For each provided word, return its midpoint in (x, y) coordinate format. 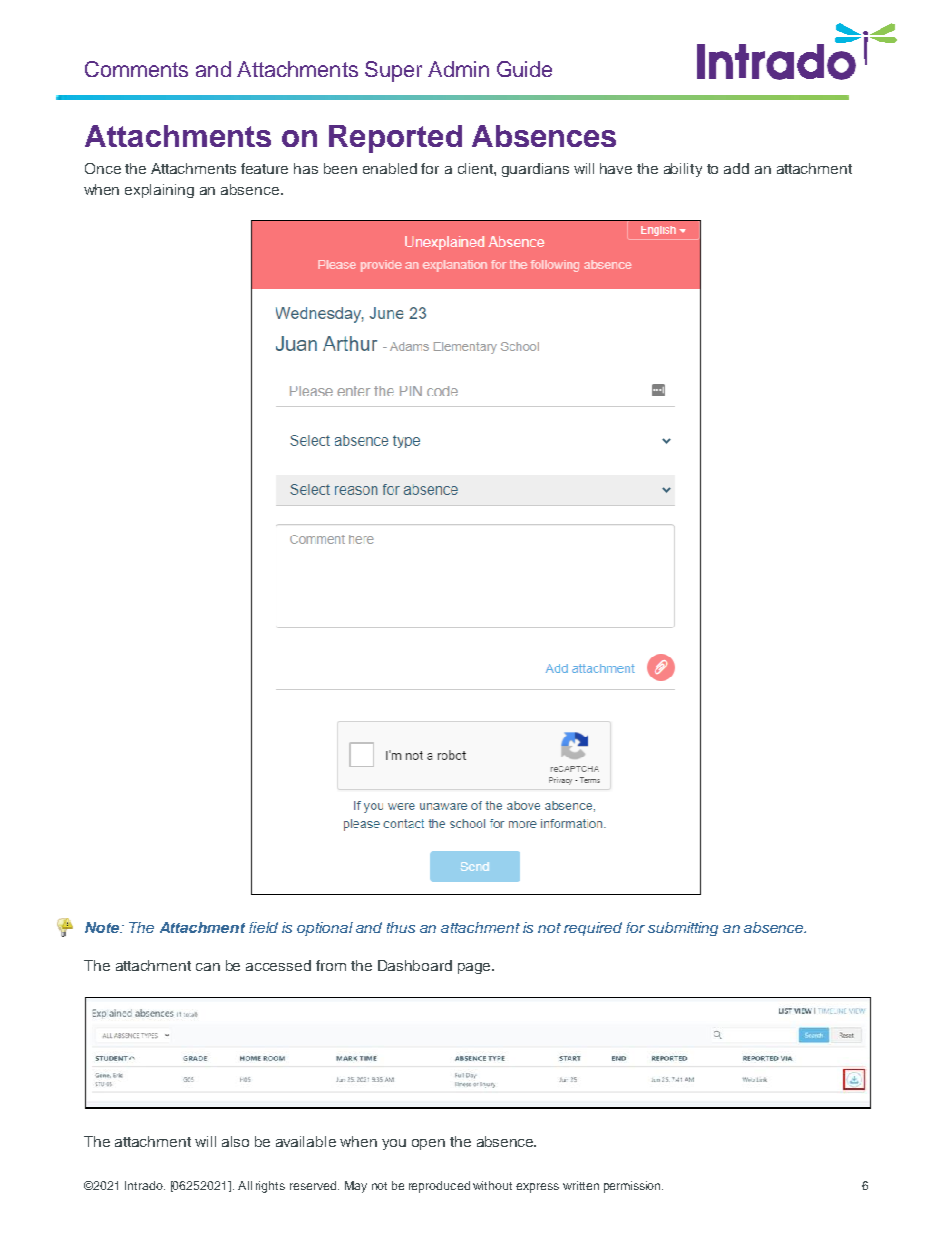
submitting (683, 929)
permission (633, 1187)
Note (103, 927)
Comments (136, 69)
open (428, 1144)
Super (393, 71)
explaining (159, 191)
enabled (390, 168)
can (208, 967)
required (593, 929)
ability (683, 170)
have (616, 168)
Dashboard (415, 965)
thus (401, 927)
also (235, 1141)
